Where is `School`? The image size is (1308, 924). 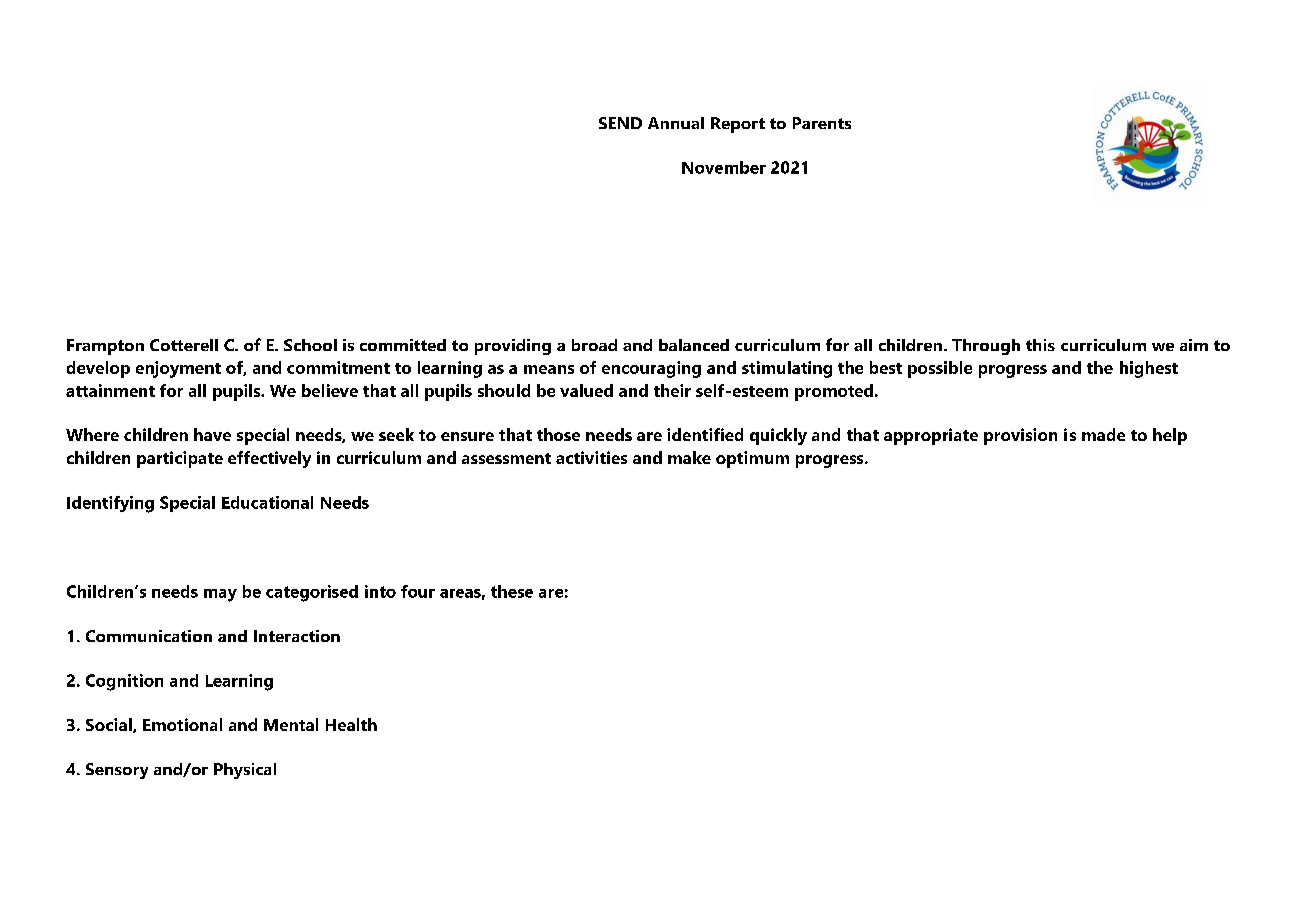
School is located at coordinates (310, 345).
